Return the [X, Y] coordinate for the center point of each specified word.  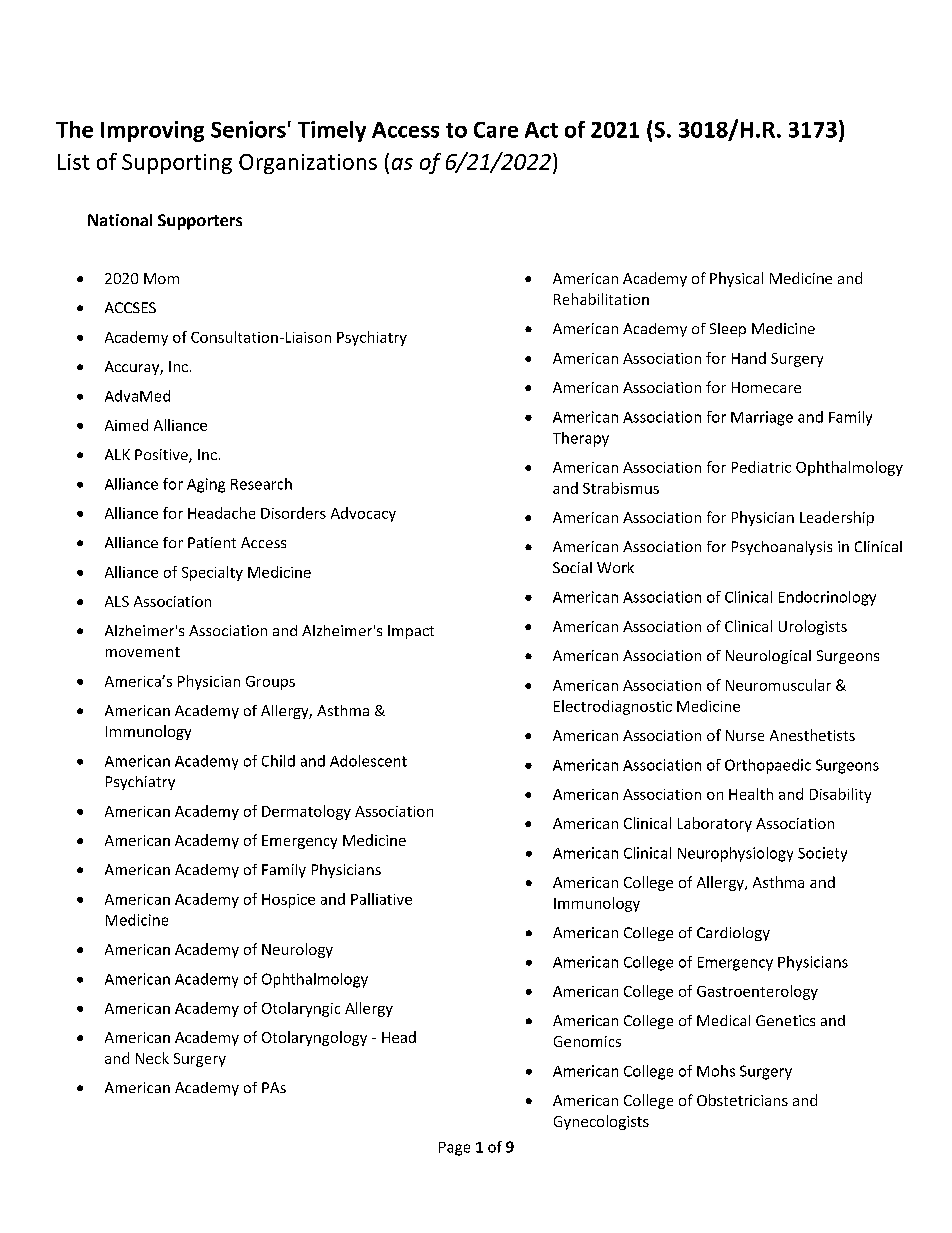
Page [454, 1149]
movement [143, 652]
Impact [411, 632]
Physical [736, 279]
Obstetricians [742, 1100]
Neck [152, 1058]
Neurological [768, 657]
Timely [332, 131]
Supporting [177, 164]
